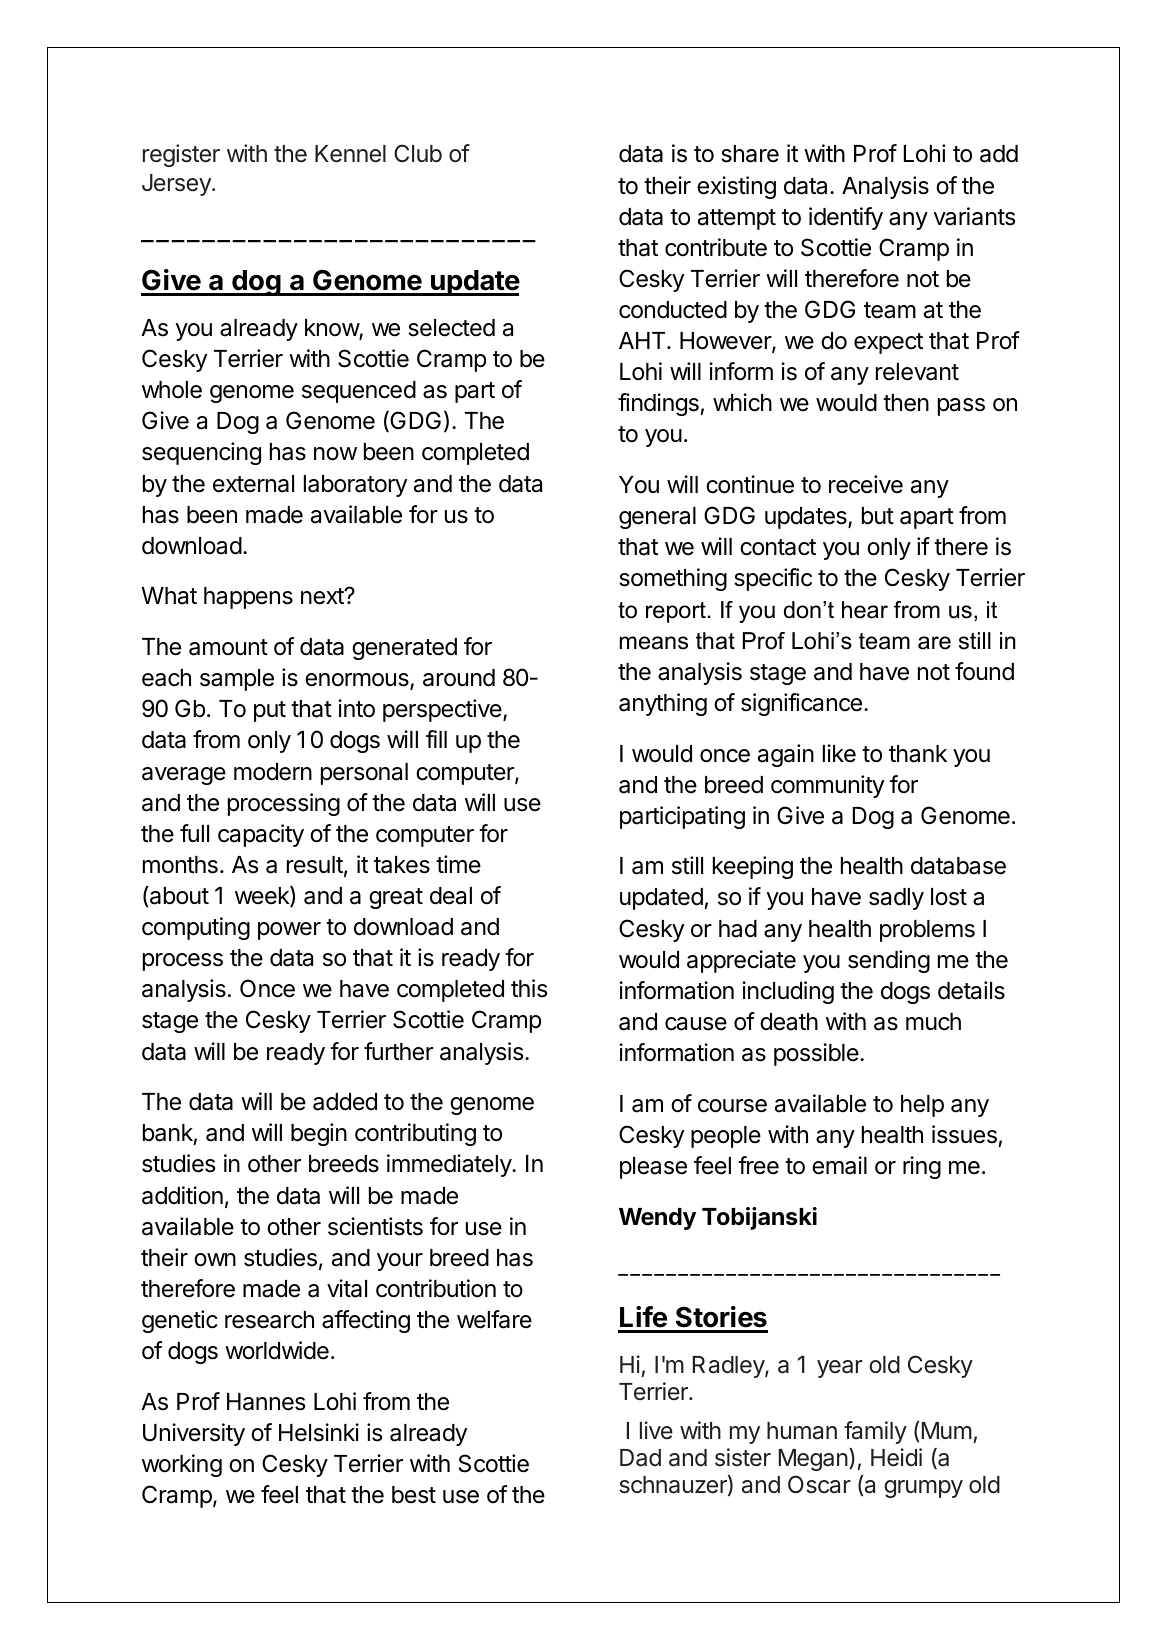 The height and width of the page is (1650, 1167). What do you see at coordinates (657, 518) in the page?
I see `general` at bounding box center [657, 518].
